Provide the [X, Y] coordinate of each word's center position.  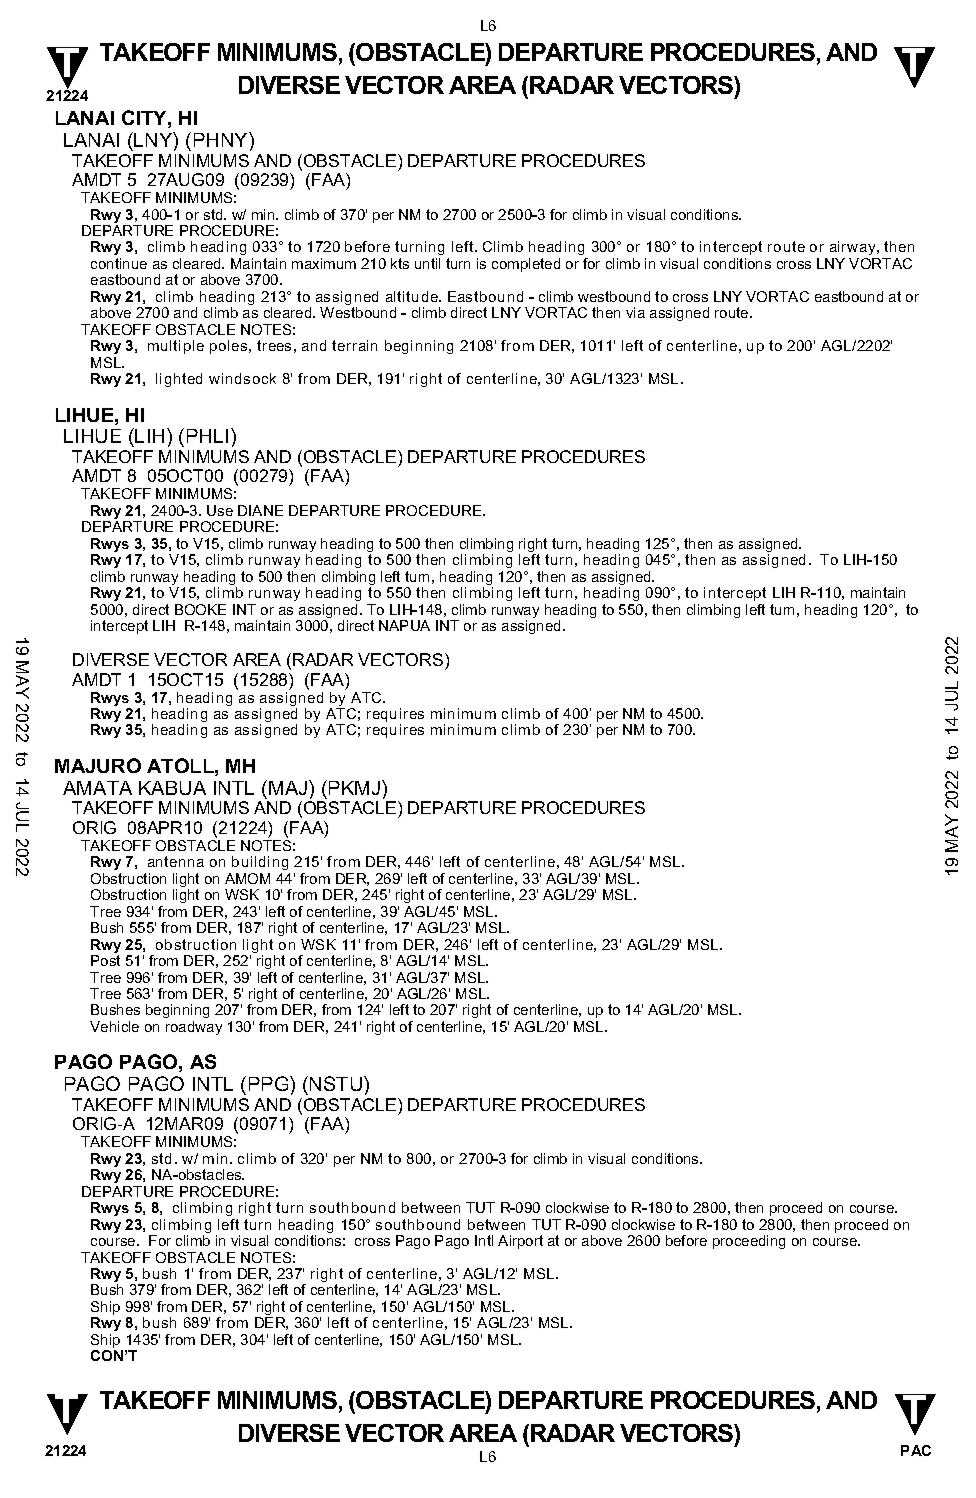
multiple [176, 347]
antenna [176, 861]
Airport [520, 1242]
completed [526, 265]
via [635, 312]
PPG [270, 1083]
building [260, 863]
